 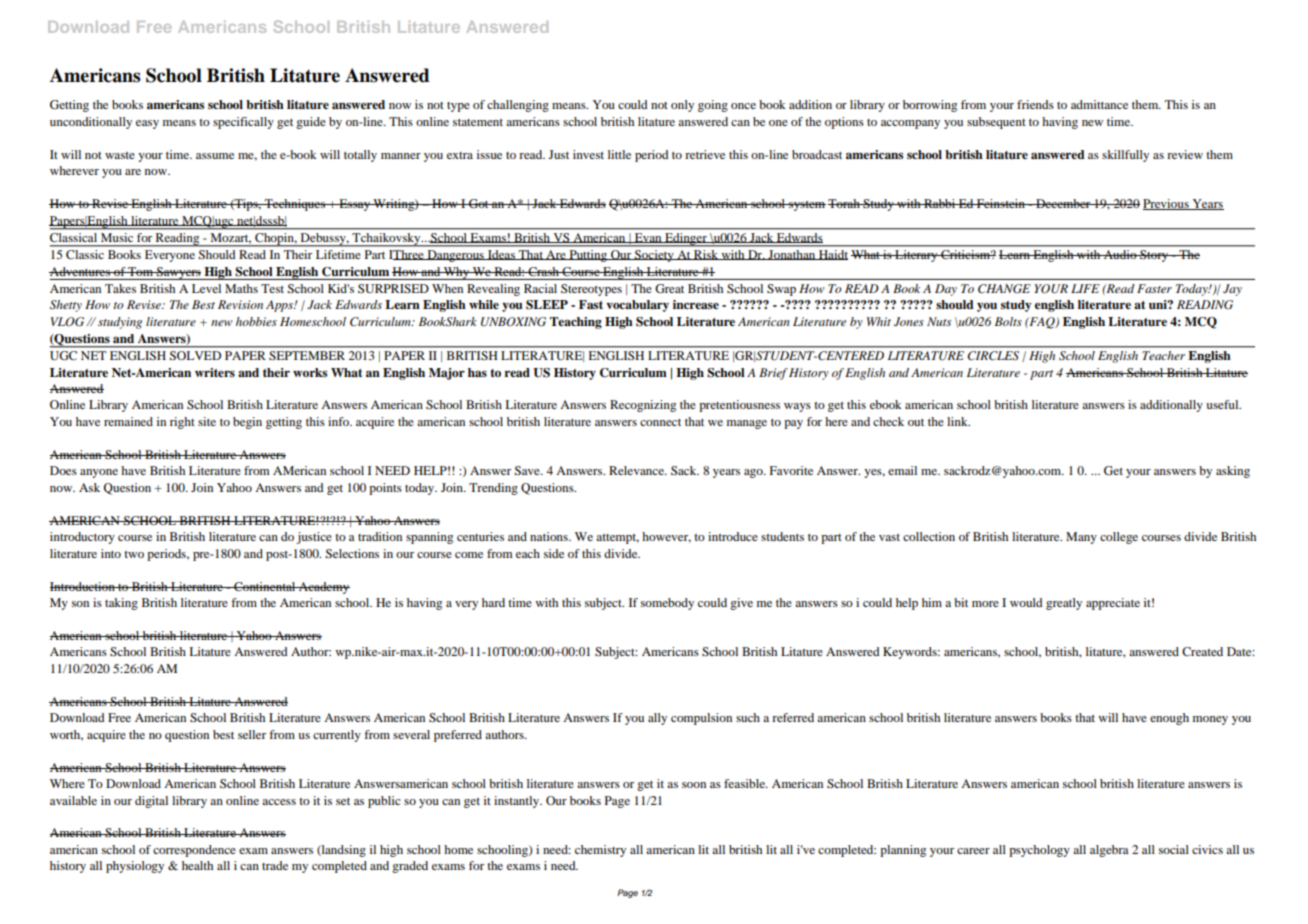 What do you see at coordinates (682, 106) in the screenshot?
I see `only` at bounding box center [682, 106].
